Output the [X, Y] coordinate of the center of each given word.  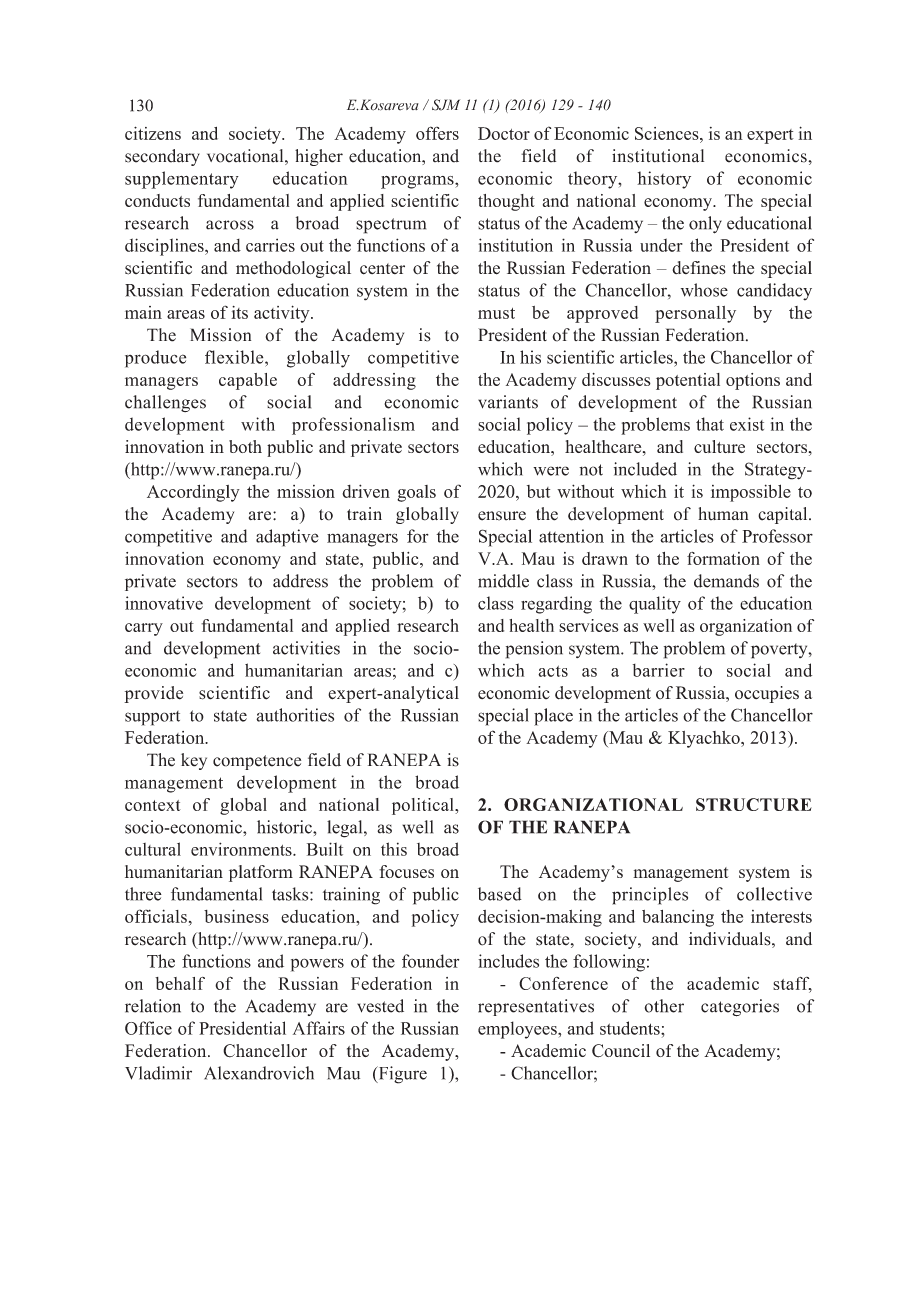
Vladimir [158, 1073]
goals [416, 493]
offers [437, 133]
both [245, 446]
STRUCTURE [754, 804]
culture [719, 446]
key [194, 761]
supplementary [182, 180]
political [424, 806]
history [664, 180]
